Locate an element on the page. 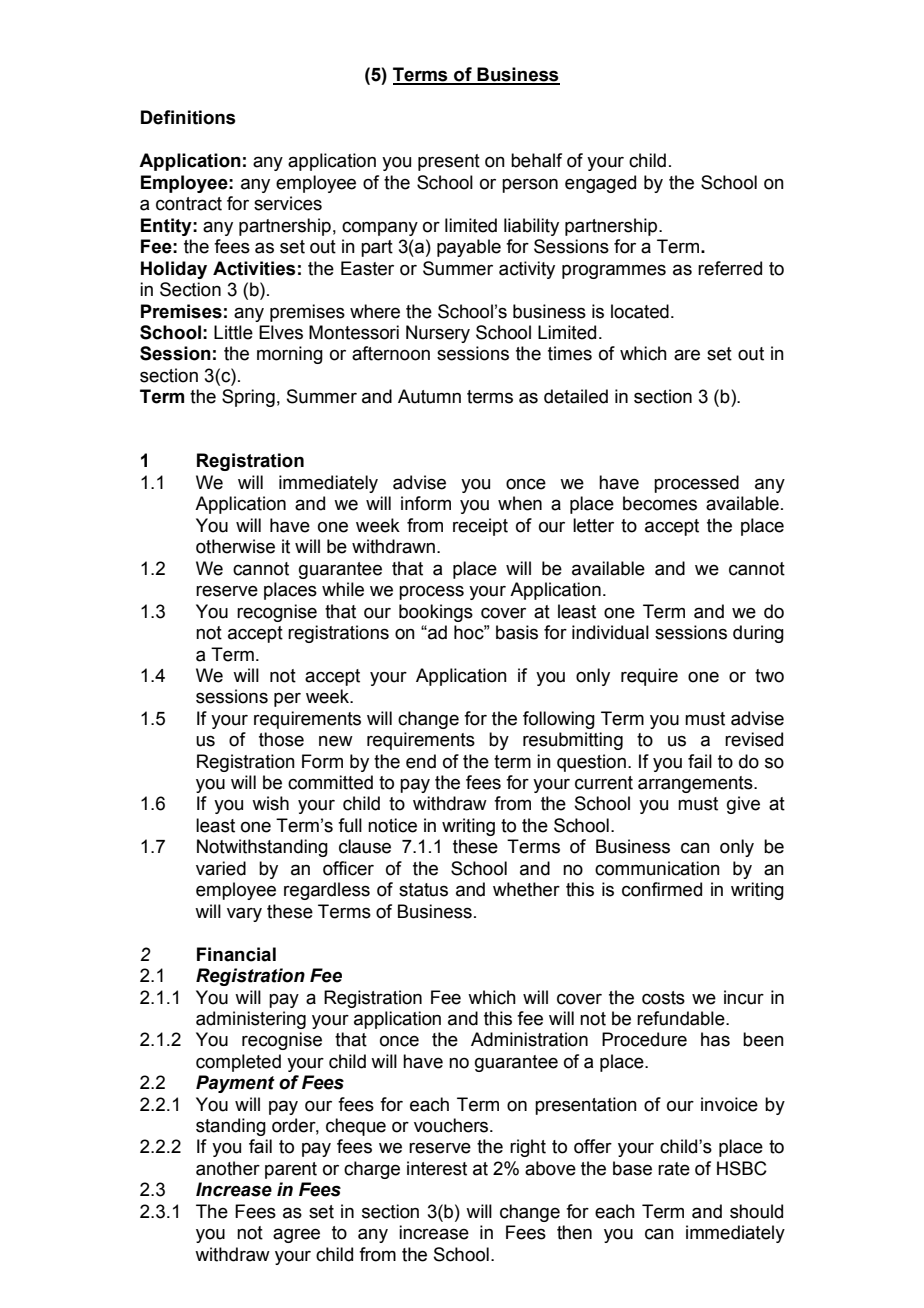  Definitions is located at coordinates (188, 117).
